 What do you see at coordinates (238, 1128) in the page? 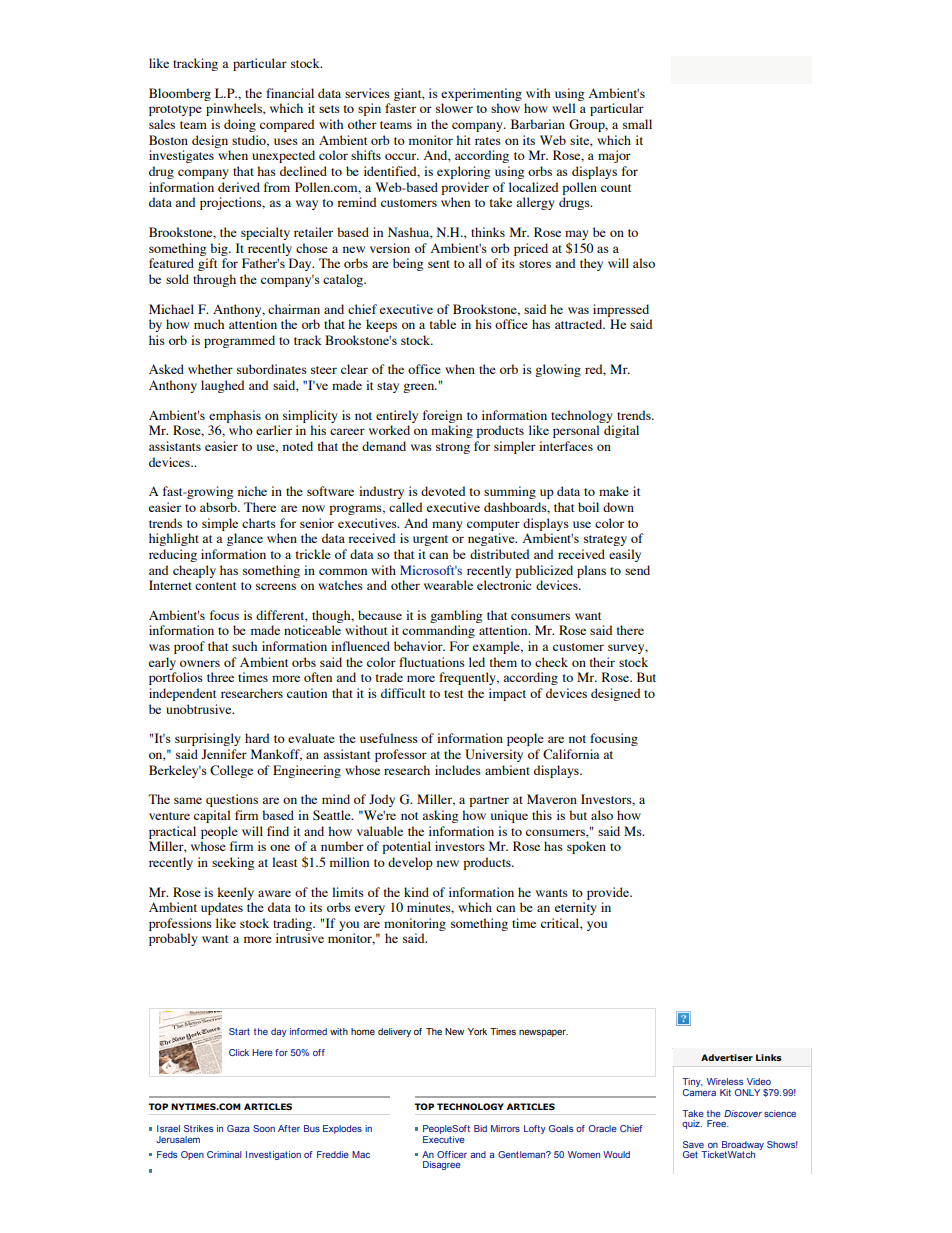
I see `Gaza` at bounding box center [238, 1128].
